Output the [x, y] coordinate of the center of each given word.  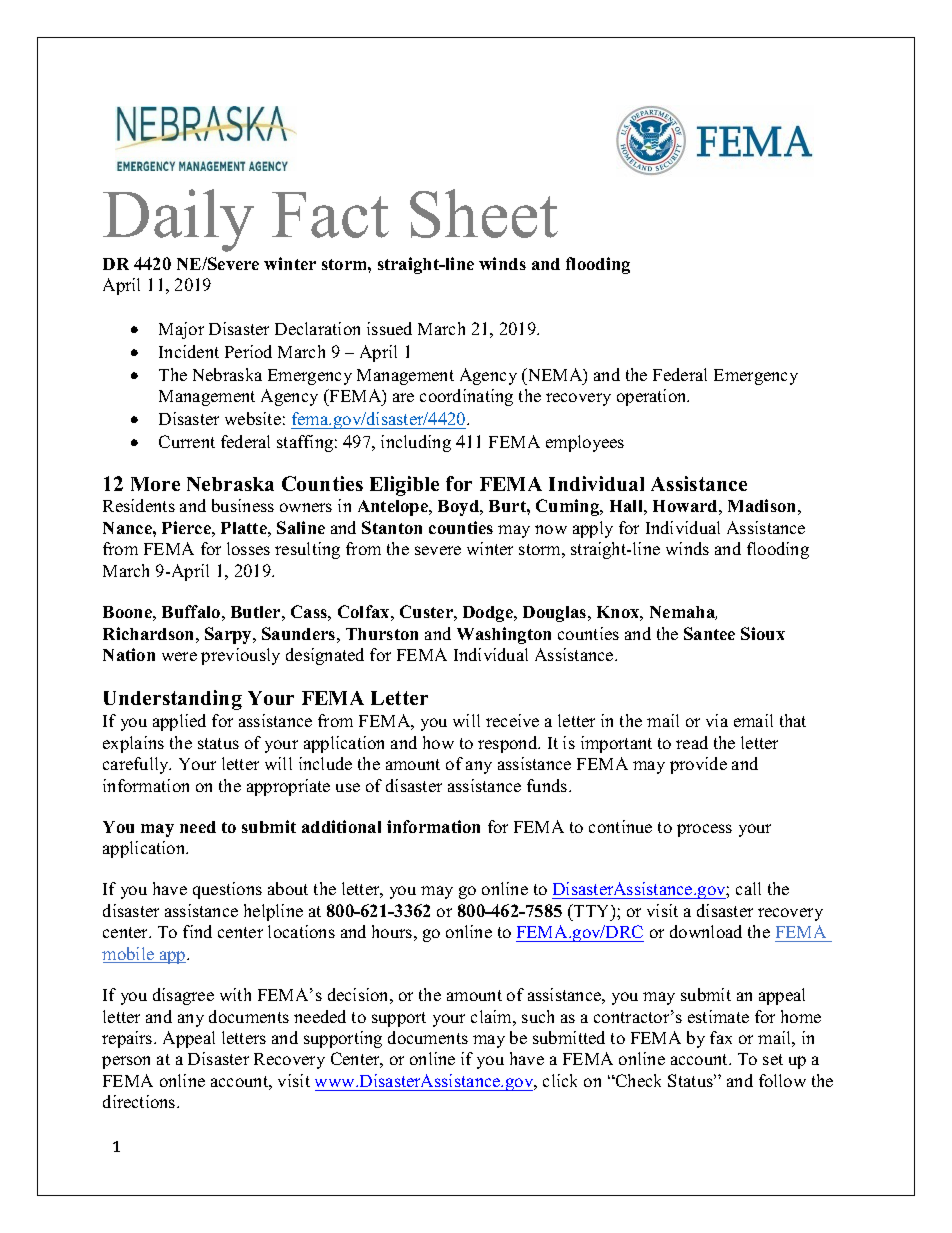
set [773, 1059]
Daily [178, 220]
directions [140, 1101]
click [560, 1080]
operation [653, 397]
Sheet [484, 213]
